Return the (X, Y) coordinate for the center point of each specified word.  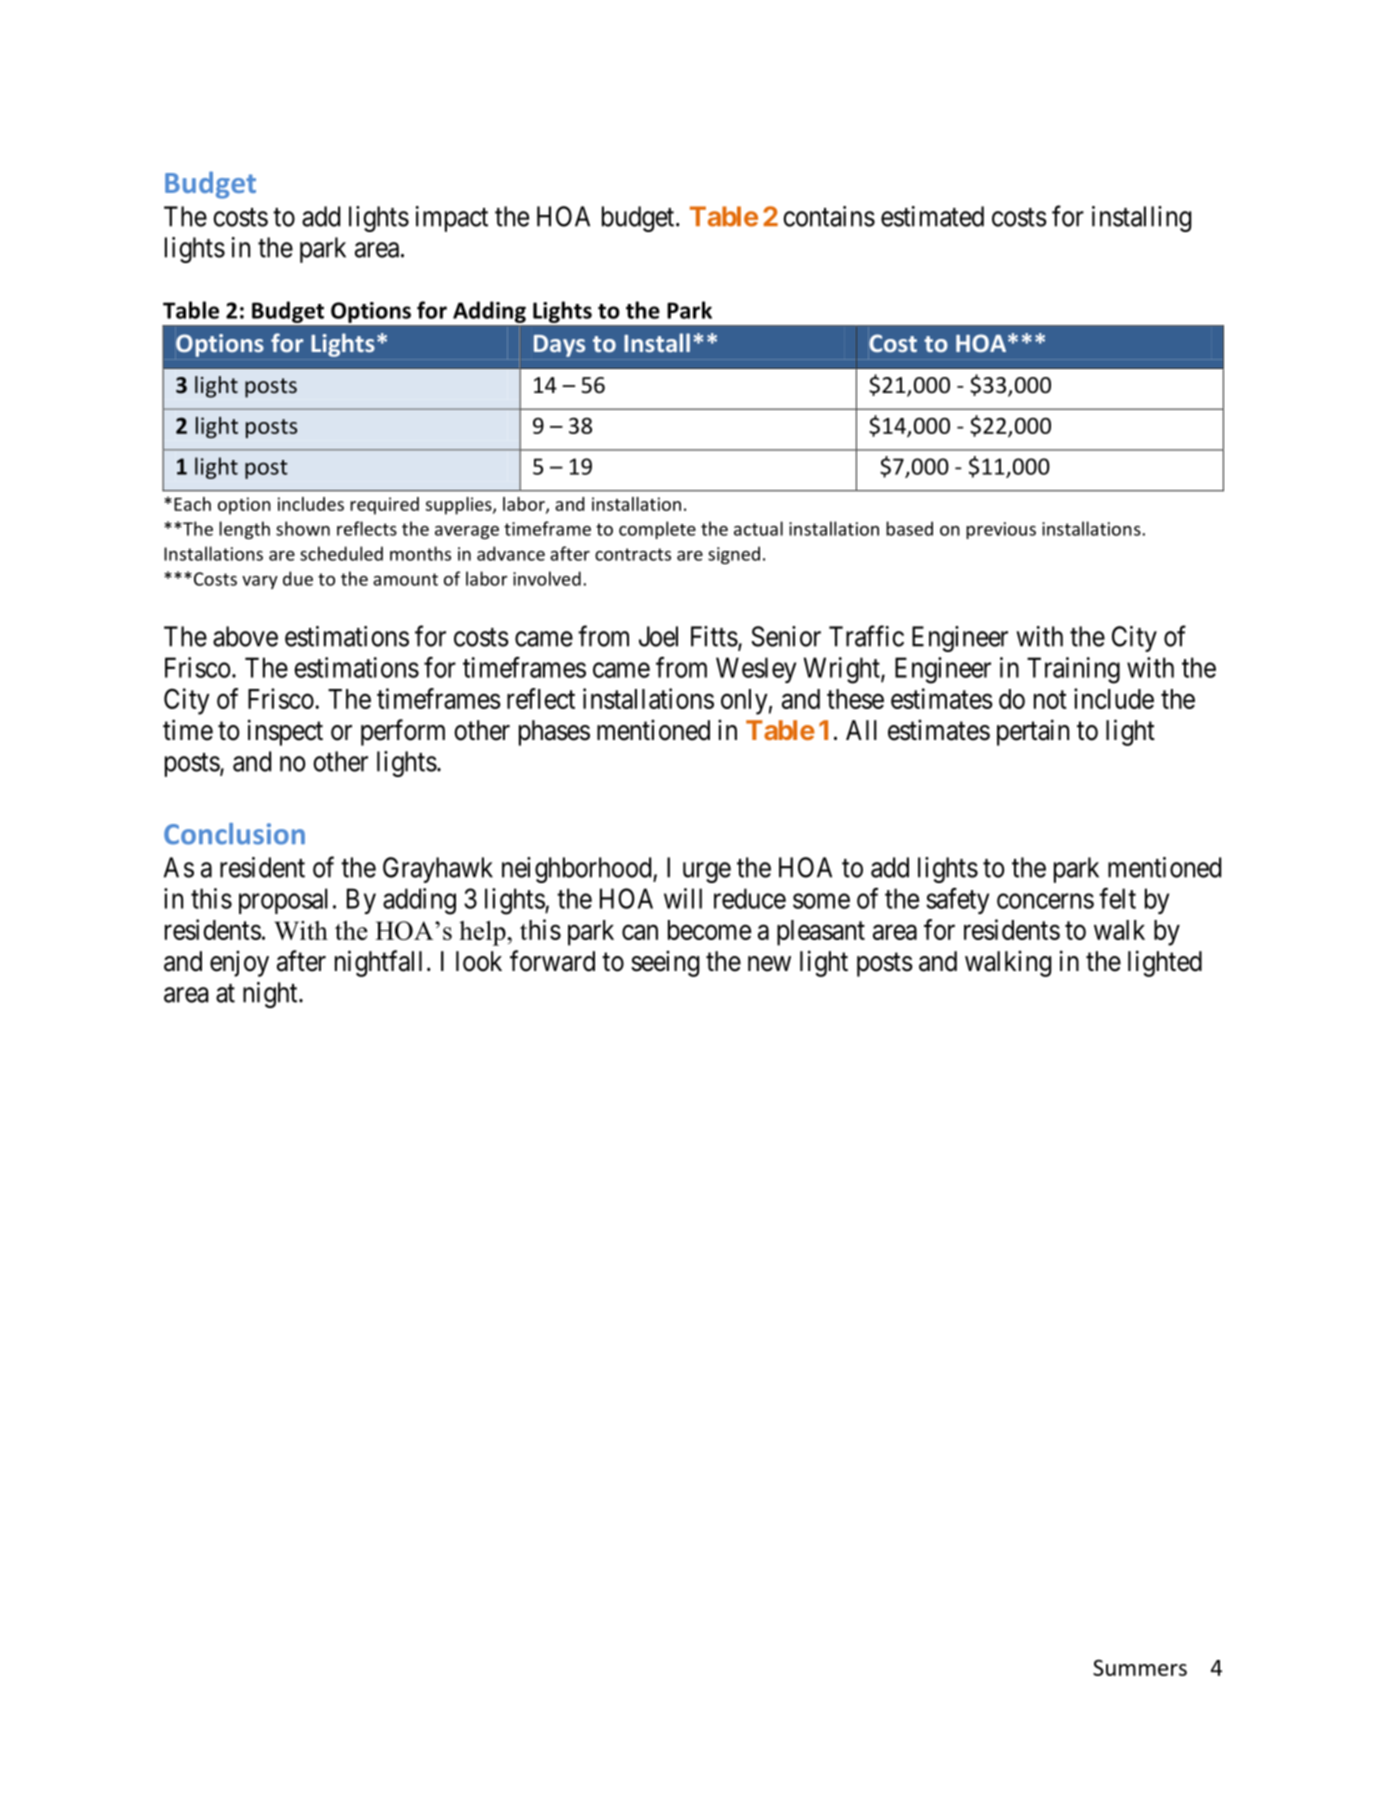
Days (559, 346)
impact (452, 219)
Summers (1140, 1667)
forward (552, 961)
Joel (658, 636)
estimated (932, 216)
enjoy (239, 963)
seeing (665, 963)
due (298, 578)
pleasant (821, 933)
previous (1001, 530)
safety (957, 901)
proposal (283, 901)
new (769, 964)
